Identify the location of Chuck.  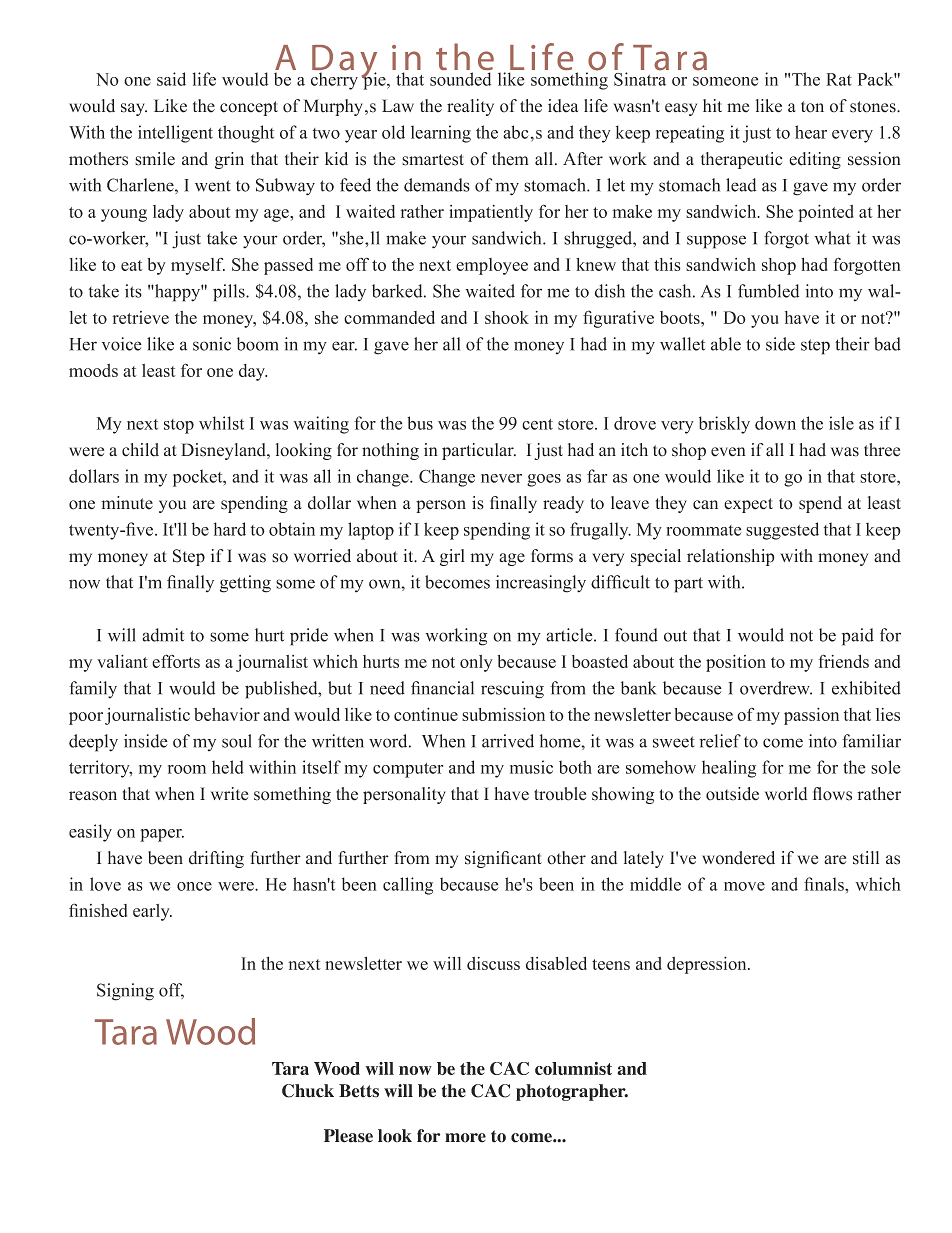
(308, 1091).
